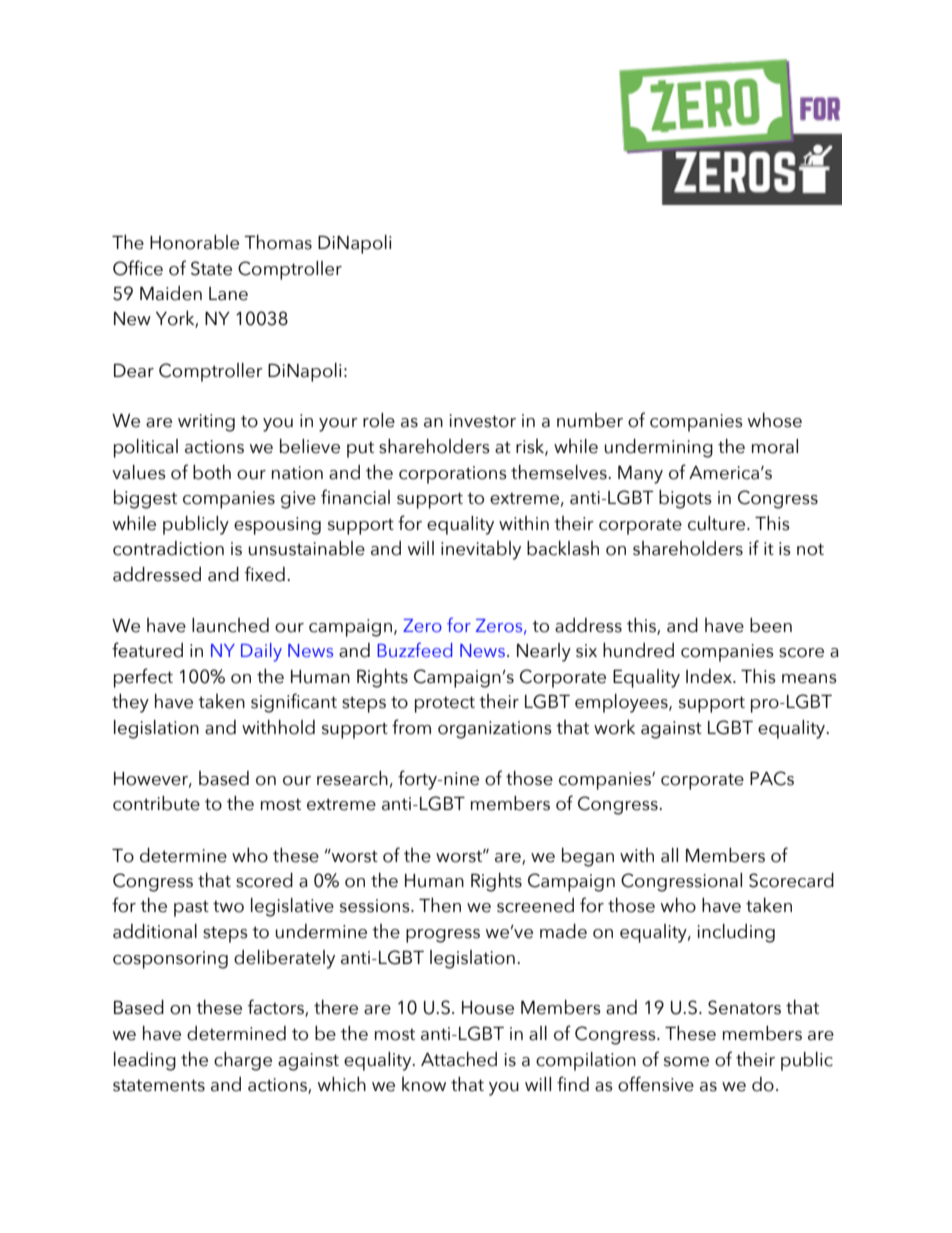 Image resolution: width=952 pixels, height=1233 pixels. Describe the element at coordinates (243, 1061) in the page. I see `charge` at that location.
